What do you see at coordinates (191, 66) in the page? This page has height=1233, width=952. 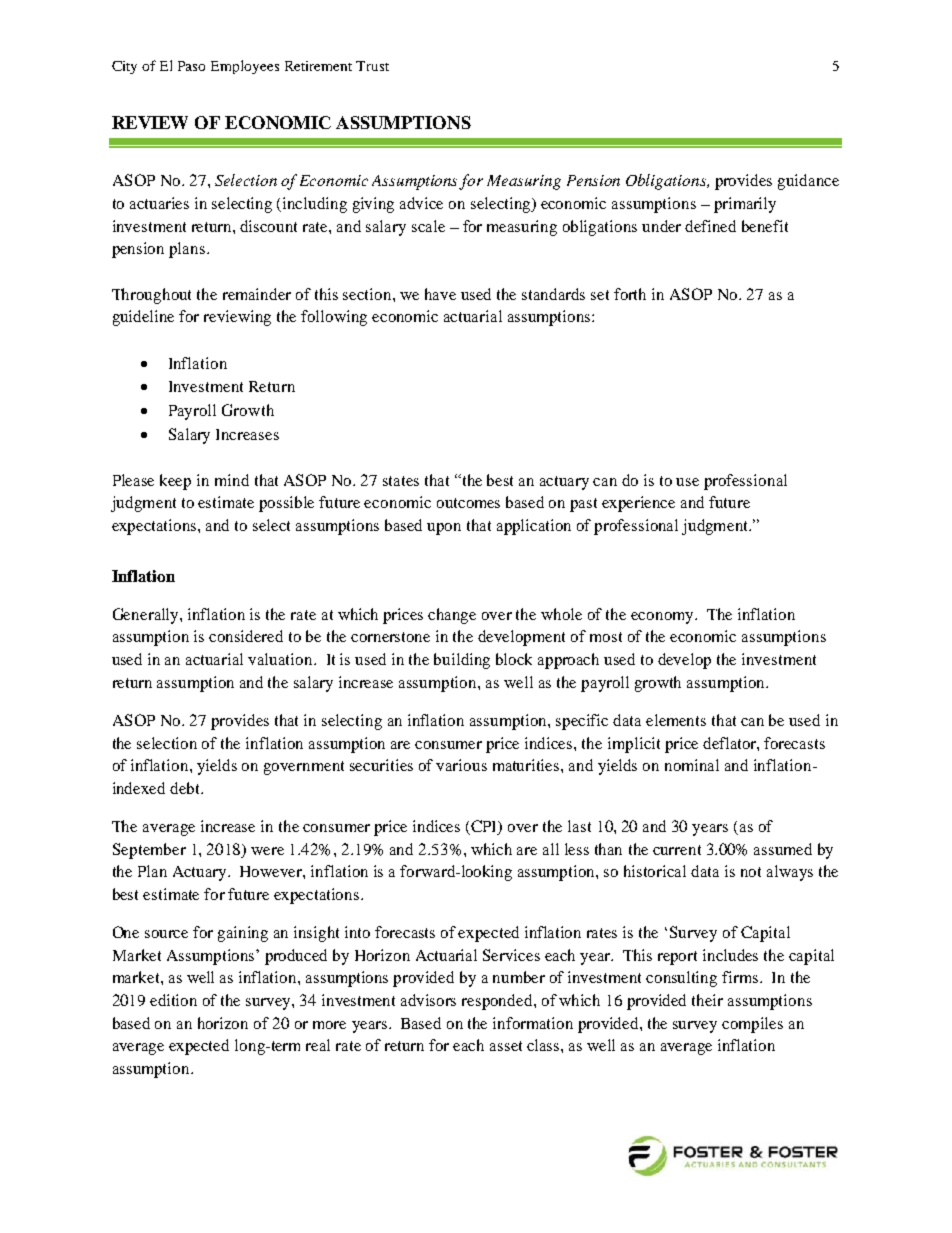 I see `Paso` at bounding box center [191, 66].
